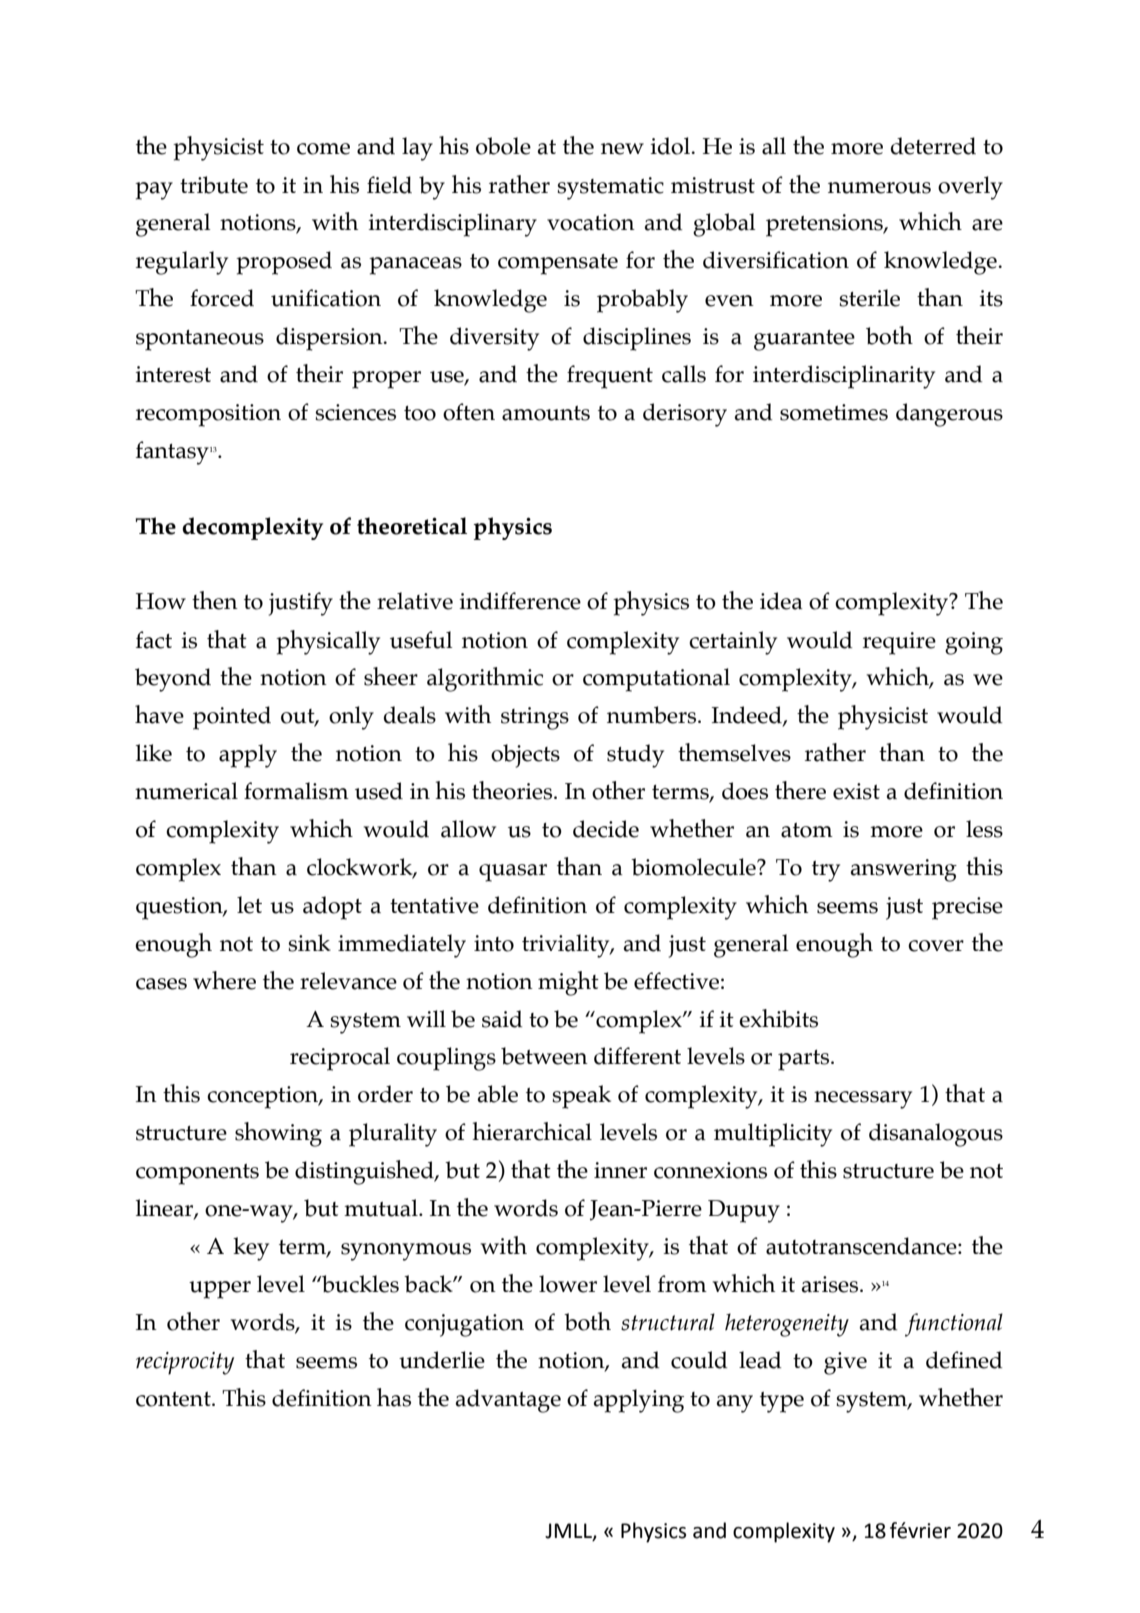 The image size is (1140, 1613). Describe the element at coordinates (845, 1363) in the screenshot. I see `give` at that location.
